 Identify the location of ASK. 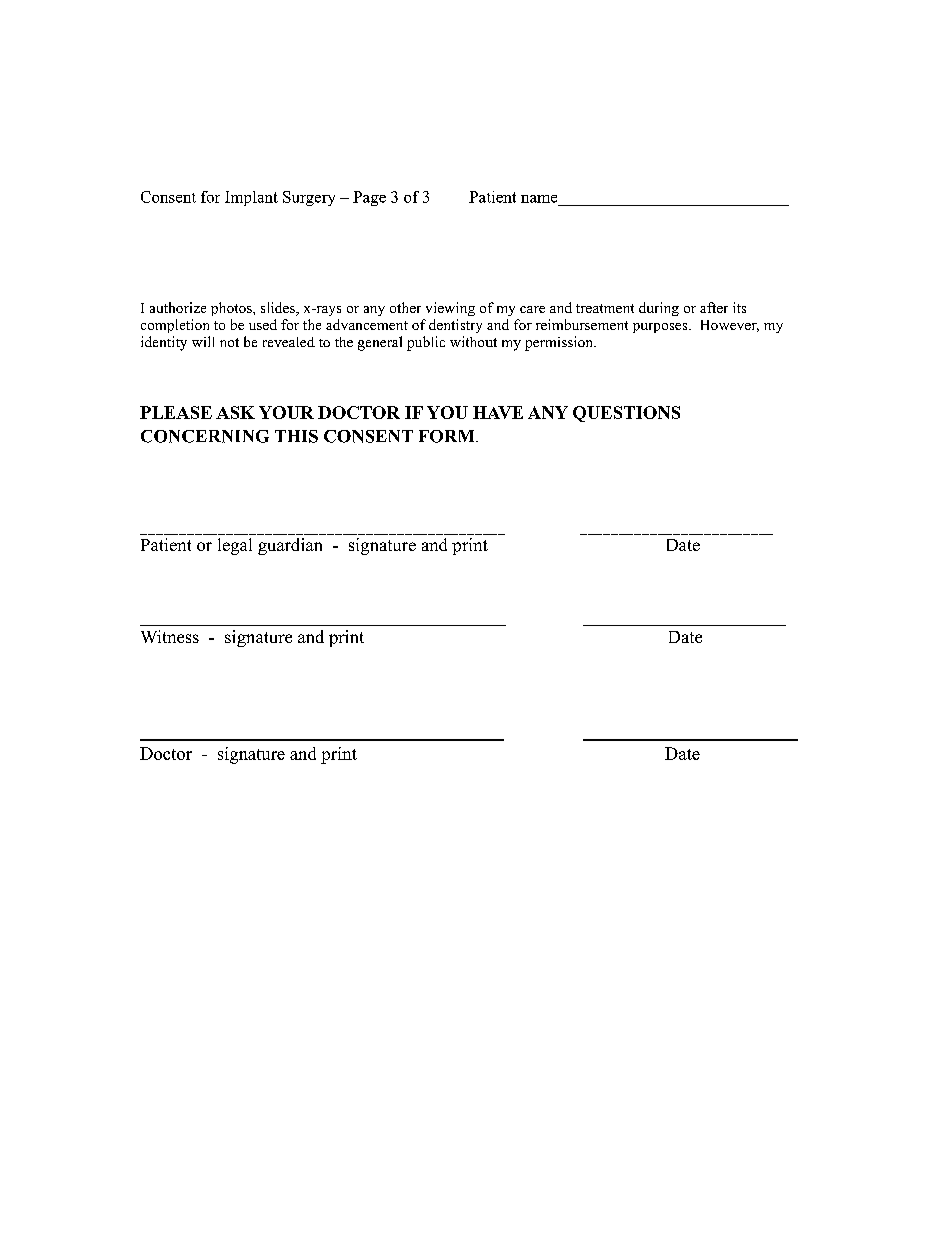
(235, 412).
